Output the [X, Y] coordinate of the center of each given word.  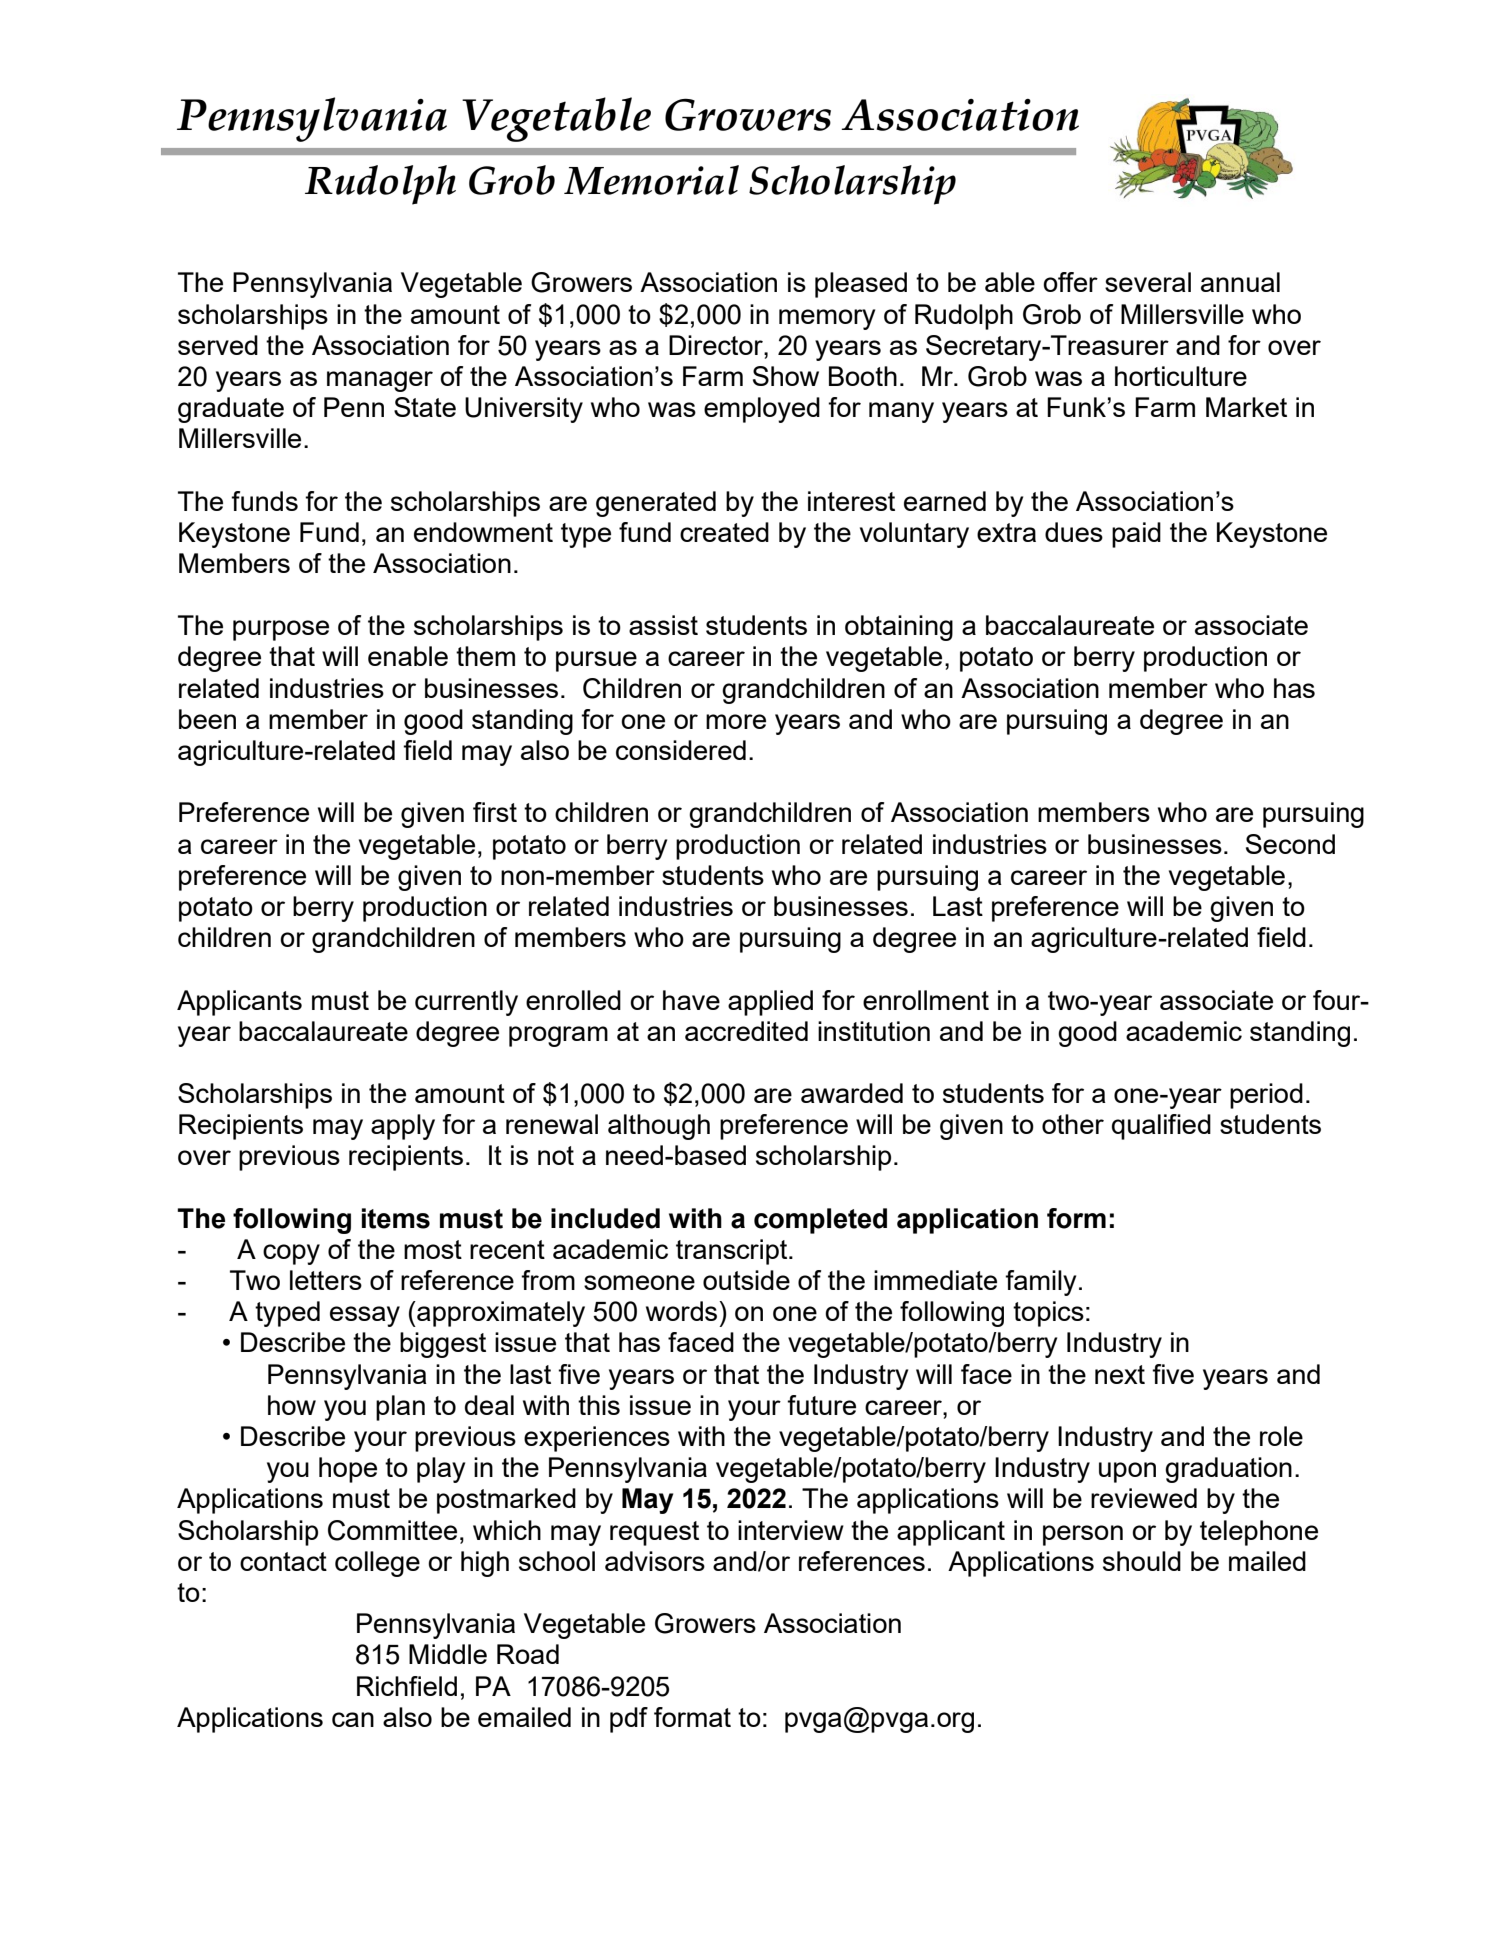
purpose [281, 630]
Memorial [651, 180]
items [396, 1218]
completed [820, 1221]
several [1148, 282]
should [1142, 1561]
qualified [1161, 1127]
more [736, 721]
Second [1290, 844]
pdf [629, 1720]
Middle [448, 1654]
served [218, 345]
